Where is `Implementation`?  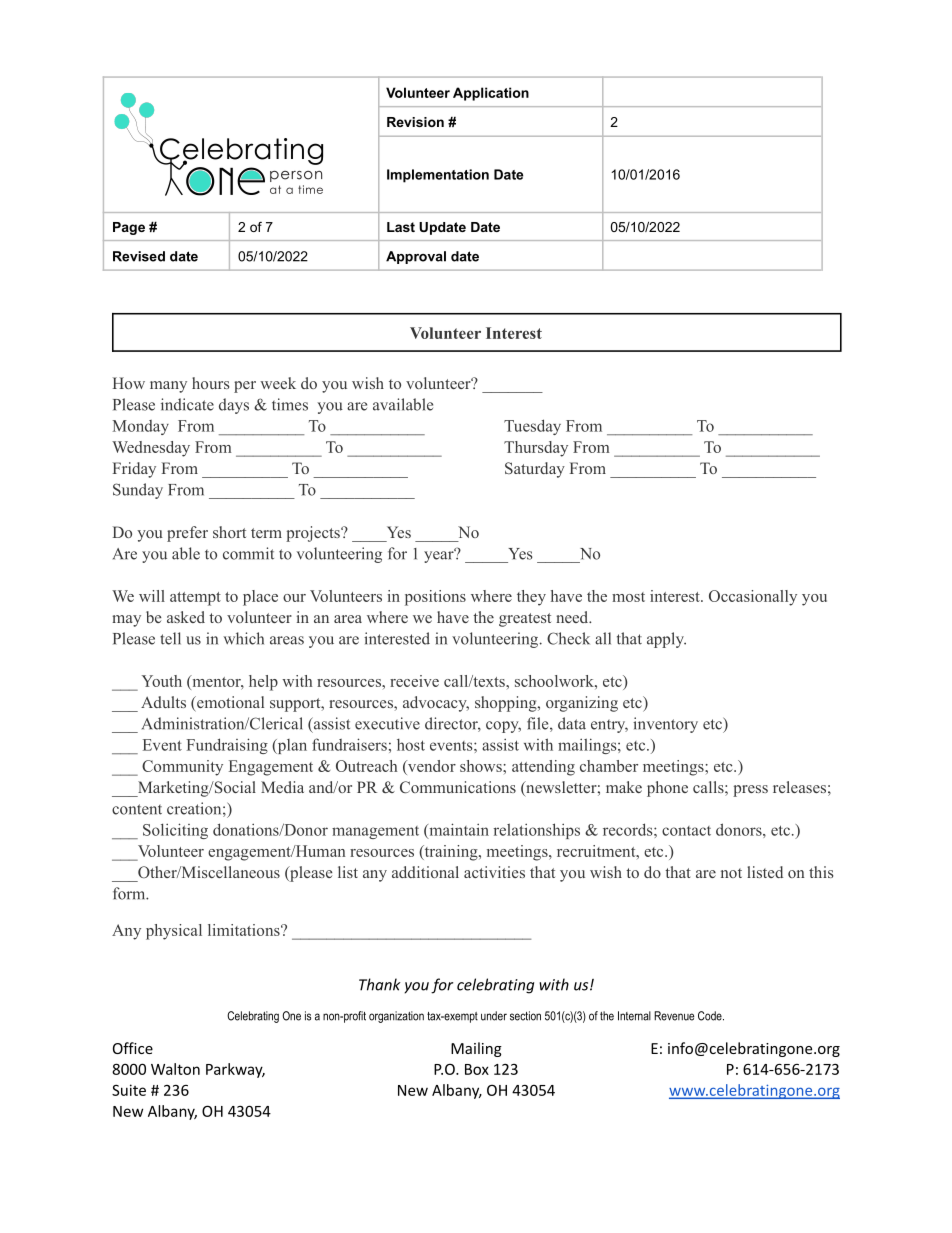 Implementation is located at coordinates (438, 176).
